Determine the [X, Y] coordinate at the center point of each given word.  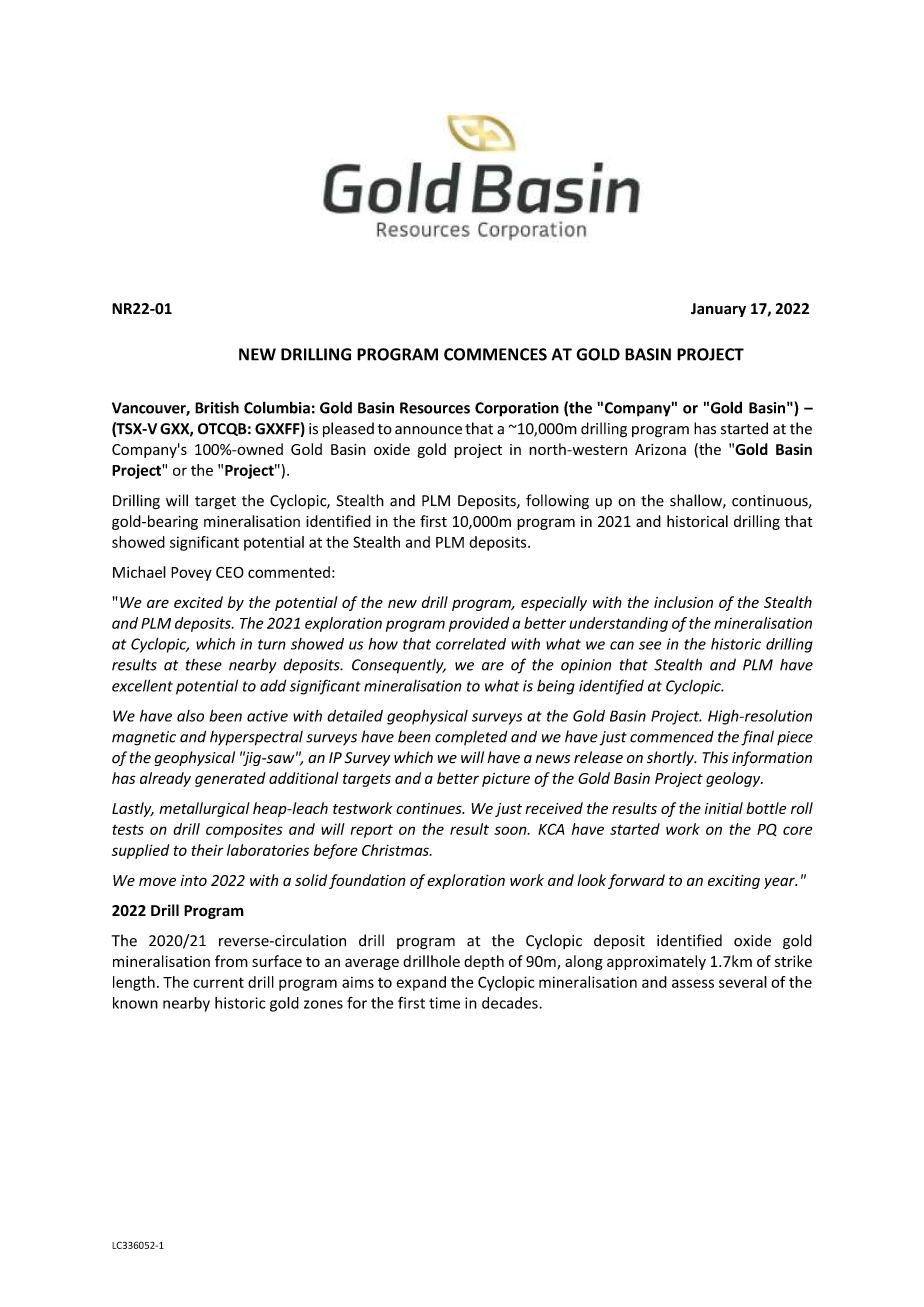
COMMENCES [495, 354]
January [718, 310]
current [218, 982]
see [650, 645]
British [217, 407]
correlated [471, 644]
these [204, 665]
